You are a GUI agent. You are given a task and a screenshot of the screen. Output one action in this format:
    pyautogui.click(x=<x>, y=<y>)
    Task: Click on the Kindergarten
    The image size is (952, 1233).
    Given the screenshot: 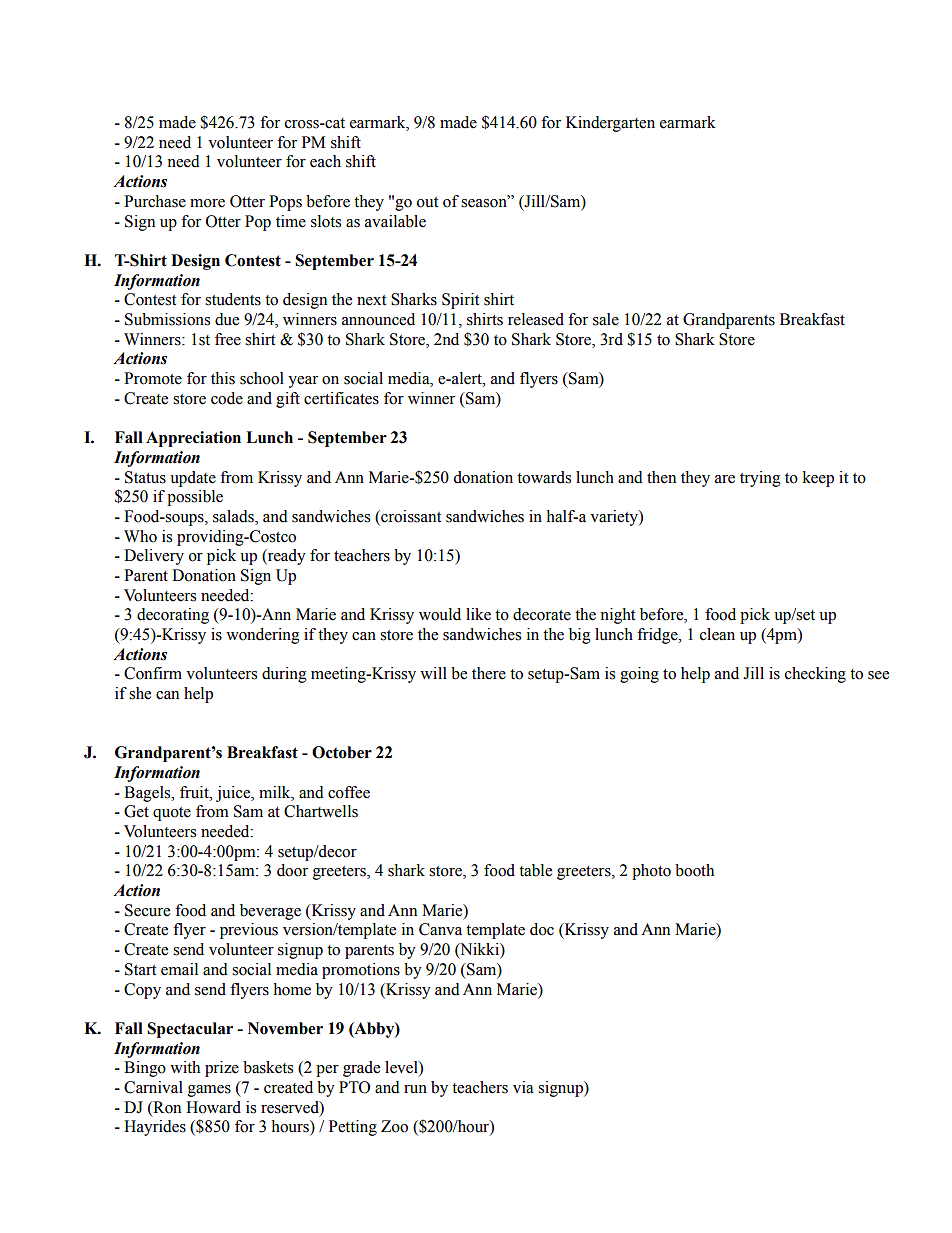 What is the action you would take?
    pyautogui.click(x=610, y=124)
